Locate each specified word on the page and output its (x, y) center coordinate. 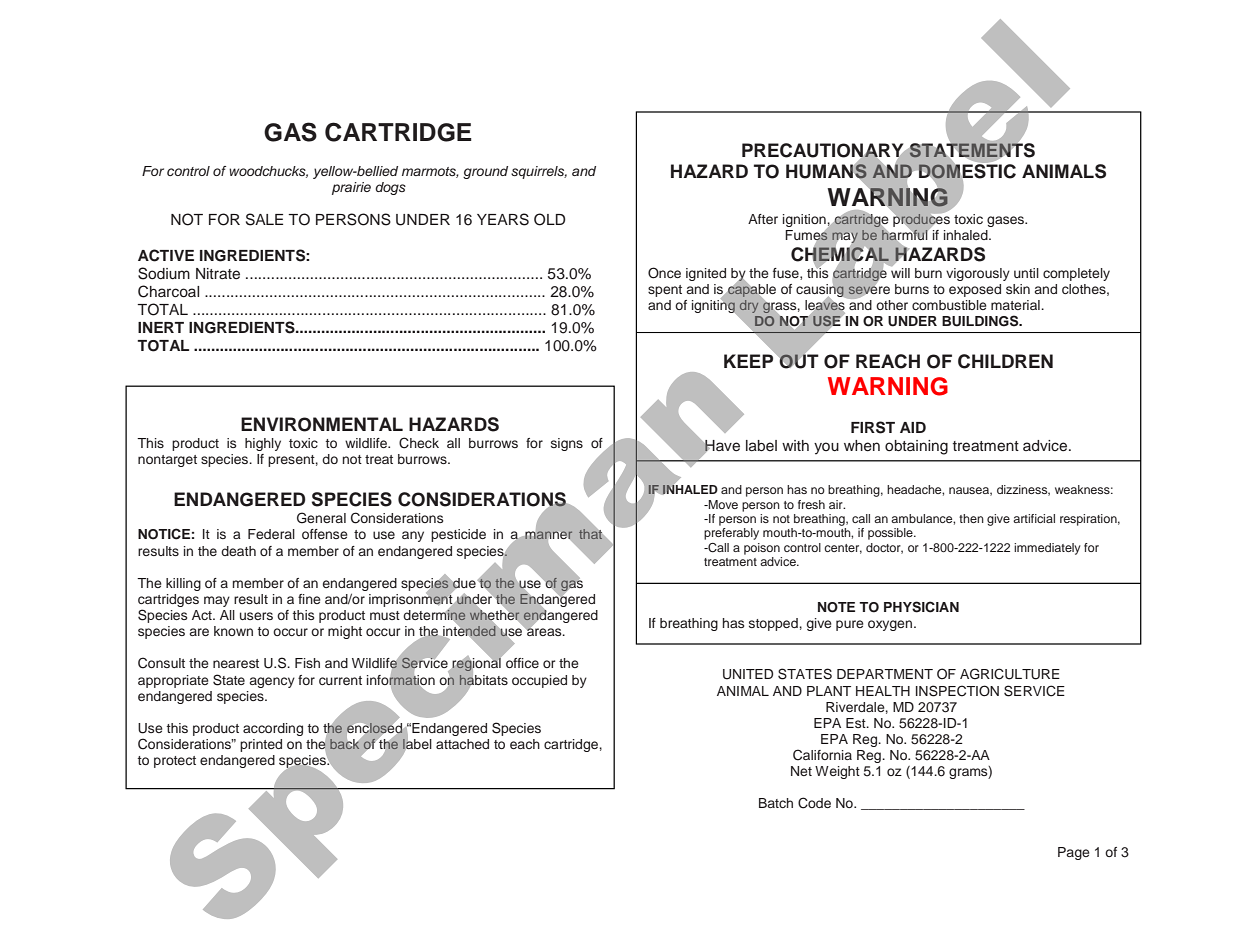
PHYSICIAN (921, 607)
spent (665, 291)
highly (263, 444)
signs (567, 444)
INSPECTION (957, 691)
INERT (161, 327)
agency (272, 682)
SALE (264, 219)
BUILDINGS (981, 321)
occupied (539, 681)
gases (1006, 221)
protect (175, 762)
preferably (731, 534)
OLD (550, 219)
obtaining (916, 447)
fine (309, 599)
